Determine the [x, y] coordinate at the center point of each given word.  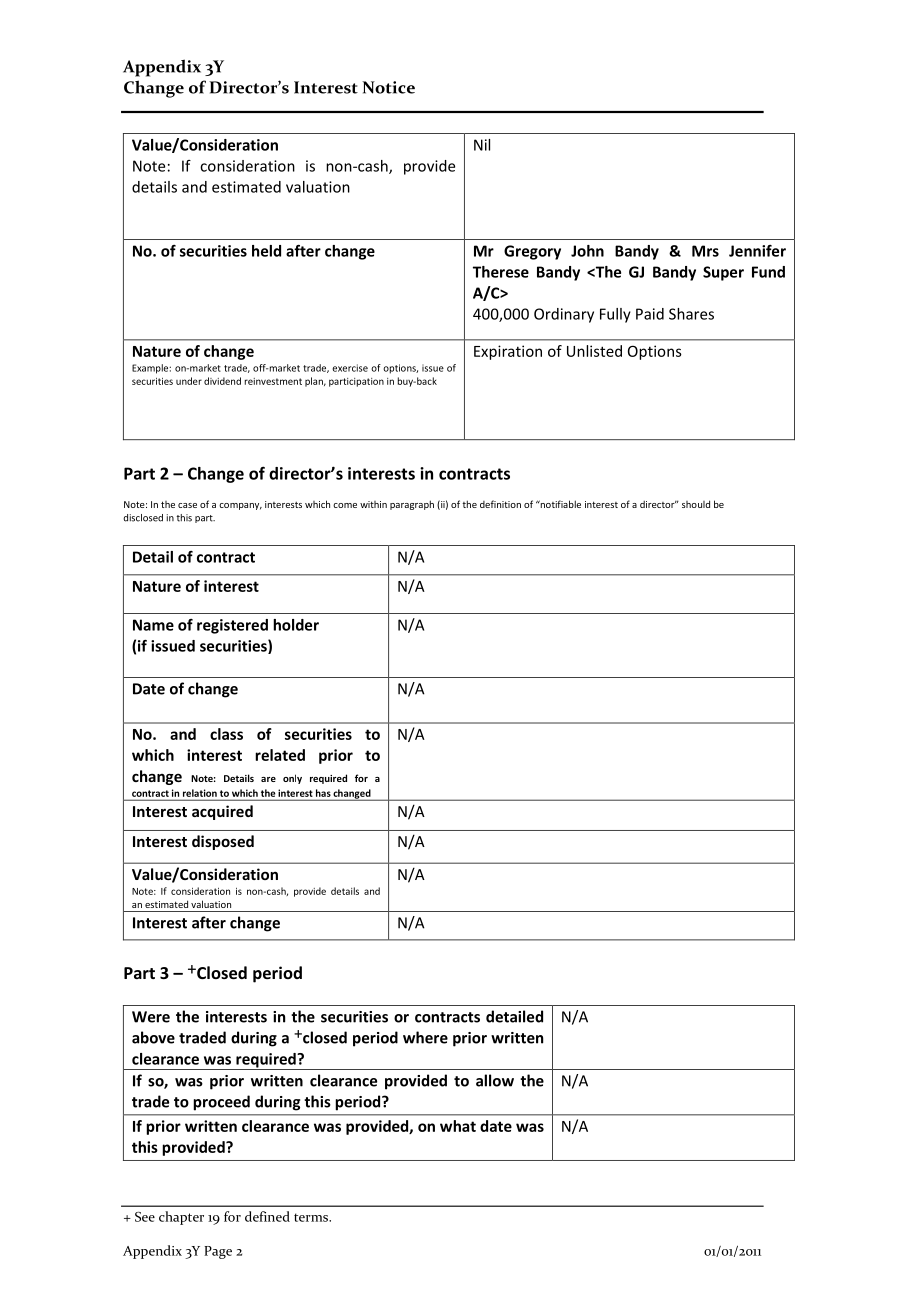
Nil [482, 145]
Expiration [508, 352]
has [323, 793]
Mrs [705, 251]
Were [151, 1017]
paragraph [412, 505]
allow [495, 1080]
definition [500, 504]
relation [200, 793]
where [425, 1037]
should [696, 504]
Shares [691, 314]
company [240, 506]
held [266, 251]
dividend [222, 381]
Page [218, 1252]
